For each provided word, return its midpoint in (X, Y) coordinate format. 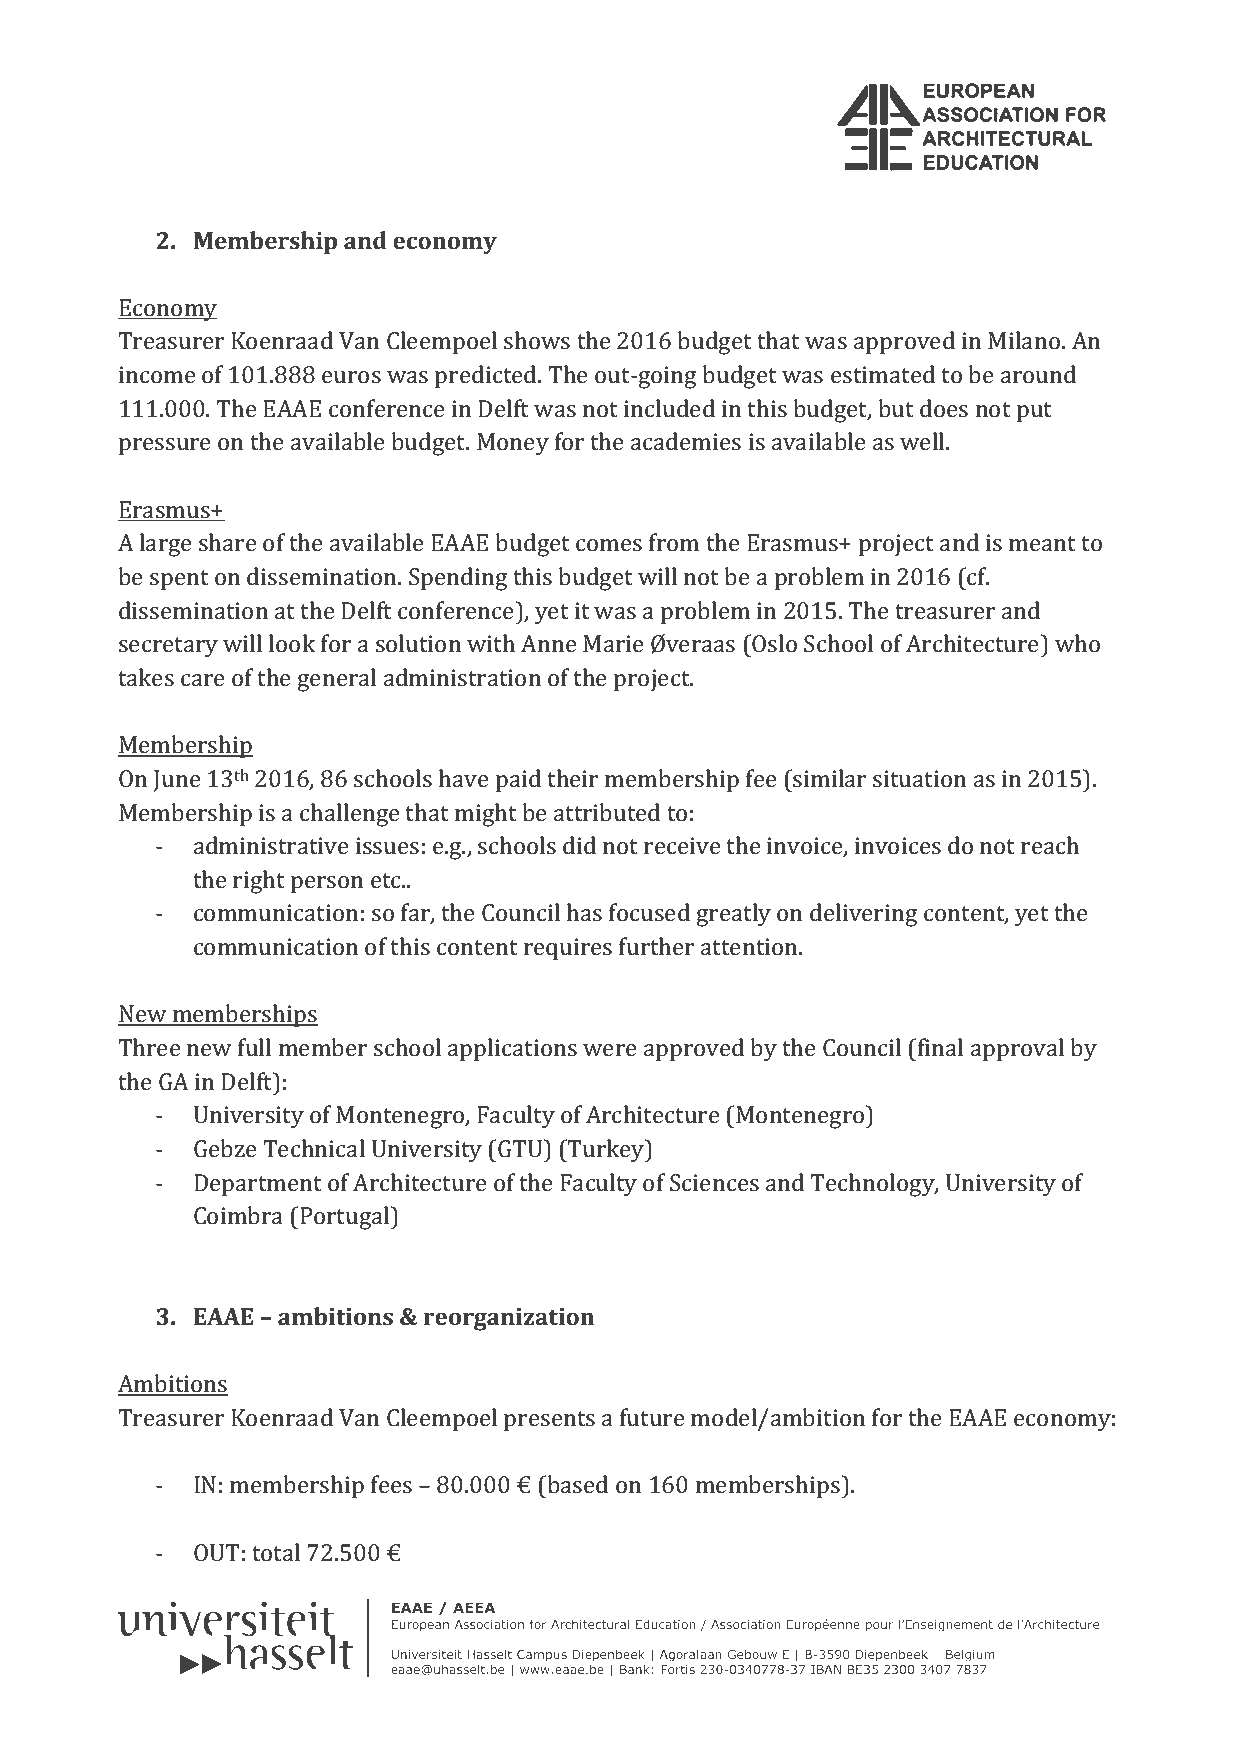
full (254, 1047)
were (609, 1050)
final (940, 1047)
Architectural (590, 1624)
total (276, 1552)
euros (351, 377)
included (669, 408)
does (944, 408)
